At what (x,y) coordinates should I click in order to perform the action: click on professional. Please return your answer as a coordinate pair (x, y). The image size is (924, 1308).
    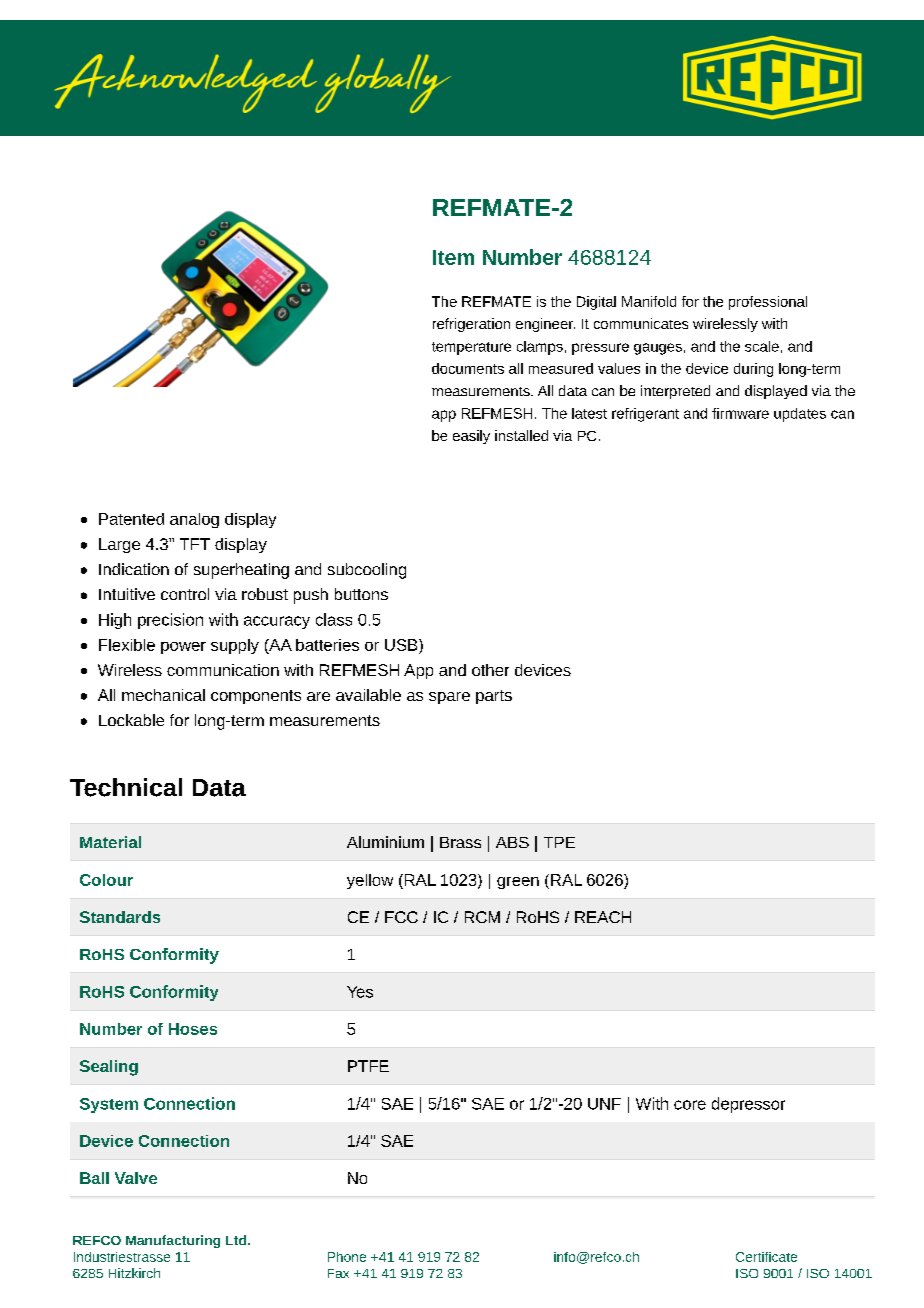
    Looking at the image, I should click on (768, 303).
